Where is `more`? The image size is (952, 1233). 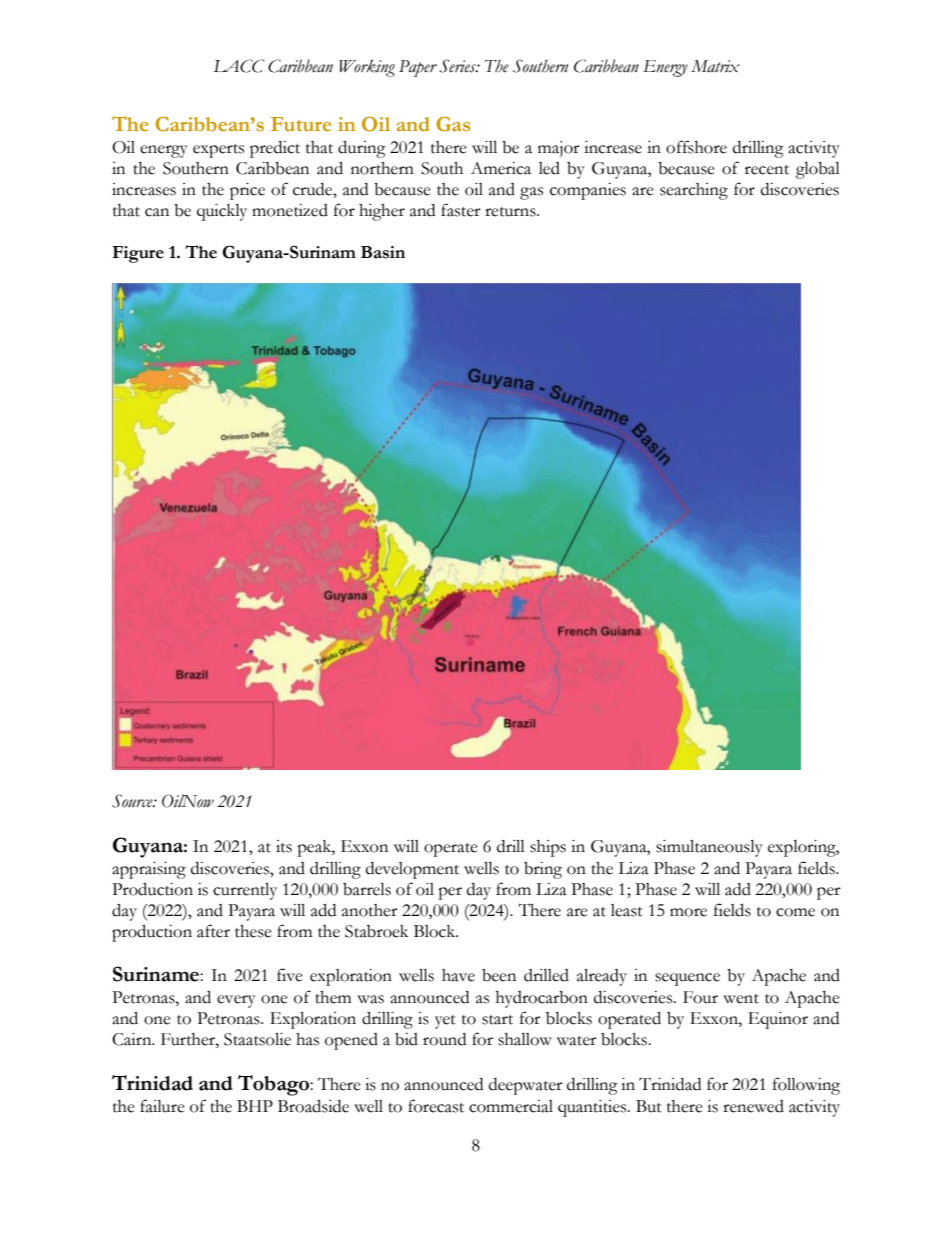
more is located at coordinates (688, 912).
